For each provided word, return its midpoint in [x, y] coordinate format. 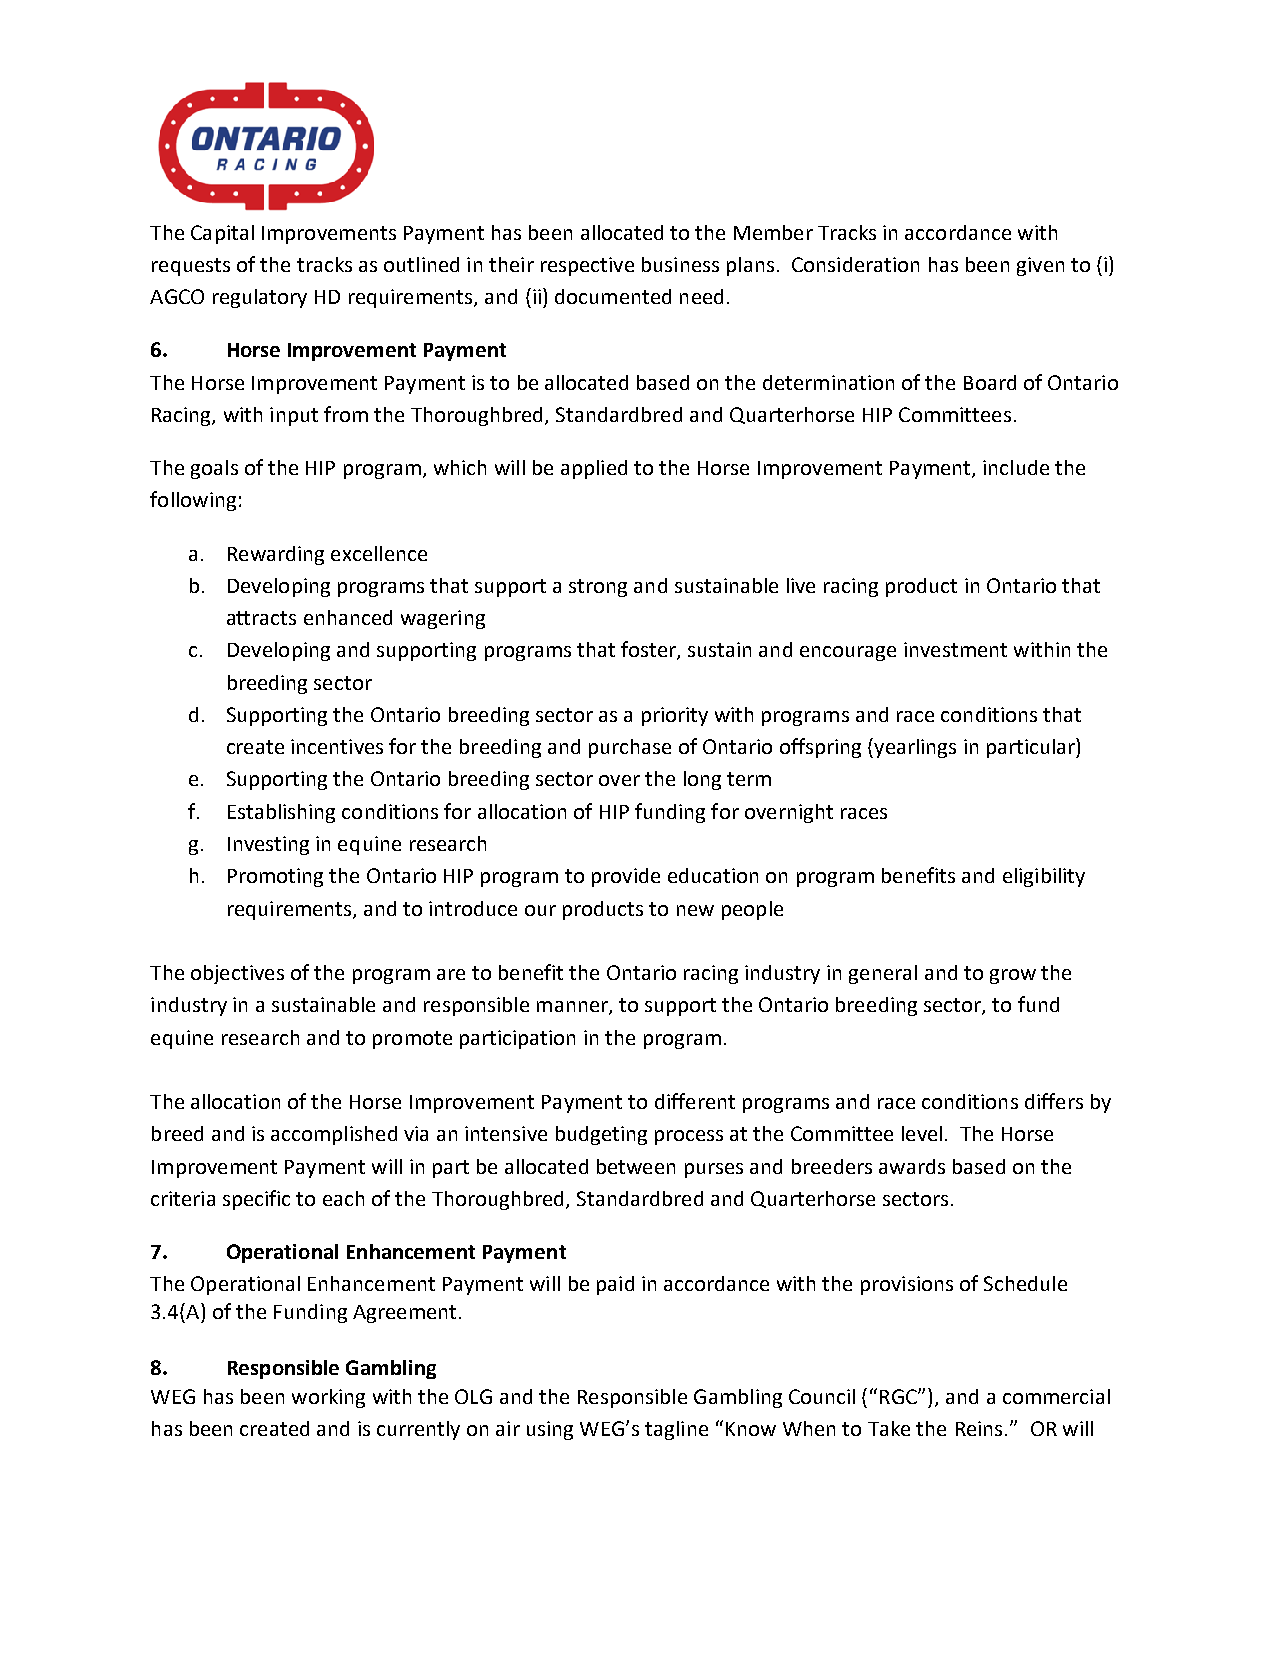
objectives [237, 974]
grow [1013, 976]
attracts [261, 618]
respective [587, 266]
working [328, 1398]
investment [955, 649]
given [1040, 266]
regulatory [260, 298]
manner [573, 1008]
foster [649, 650]
